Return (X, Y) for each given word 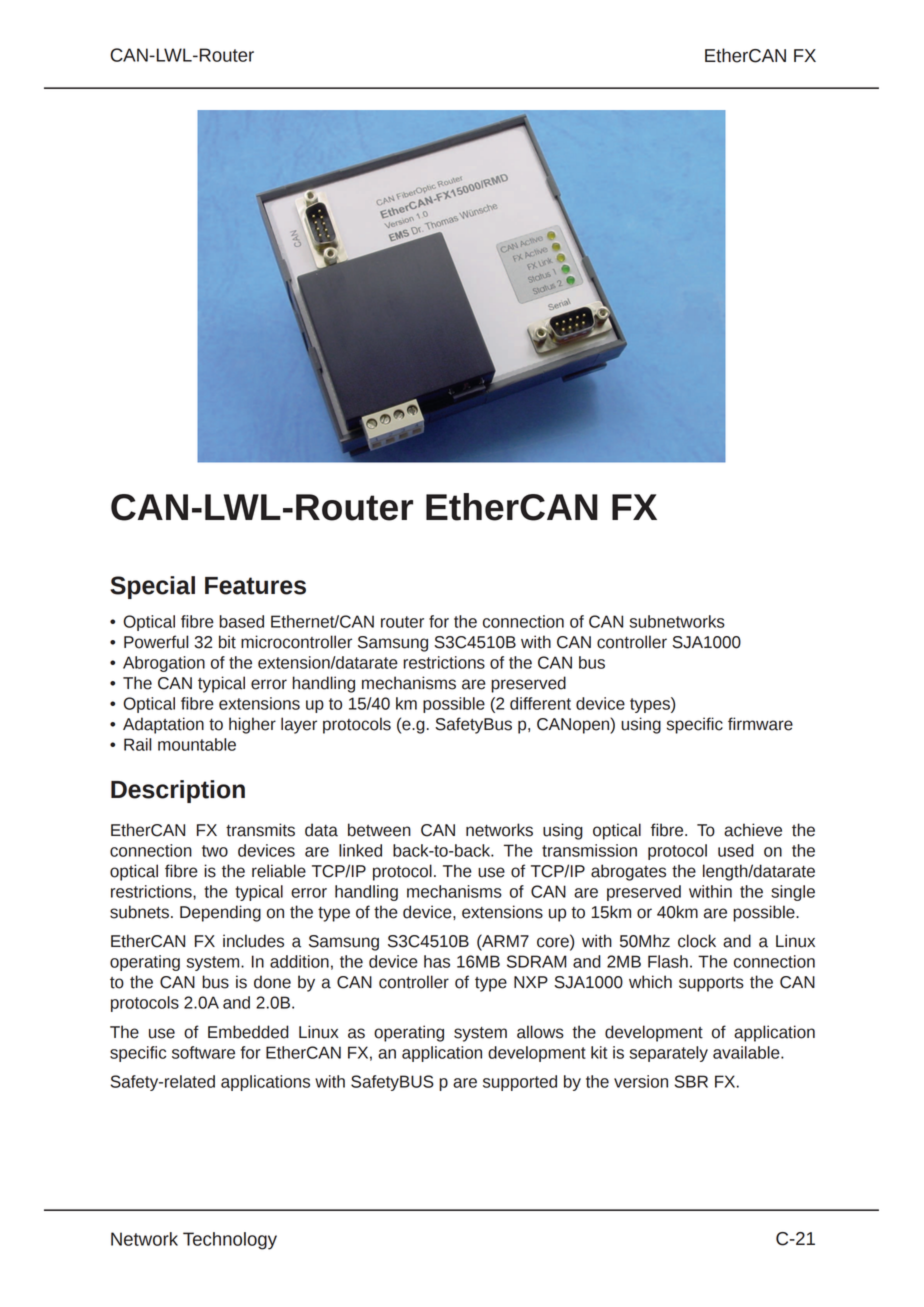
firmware (760, 724)
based (241, 621)
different (540, 703)
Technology (230, 1241)
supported (520, 1083)
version (641, 1081)
